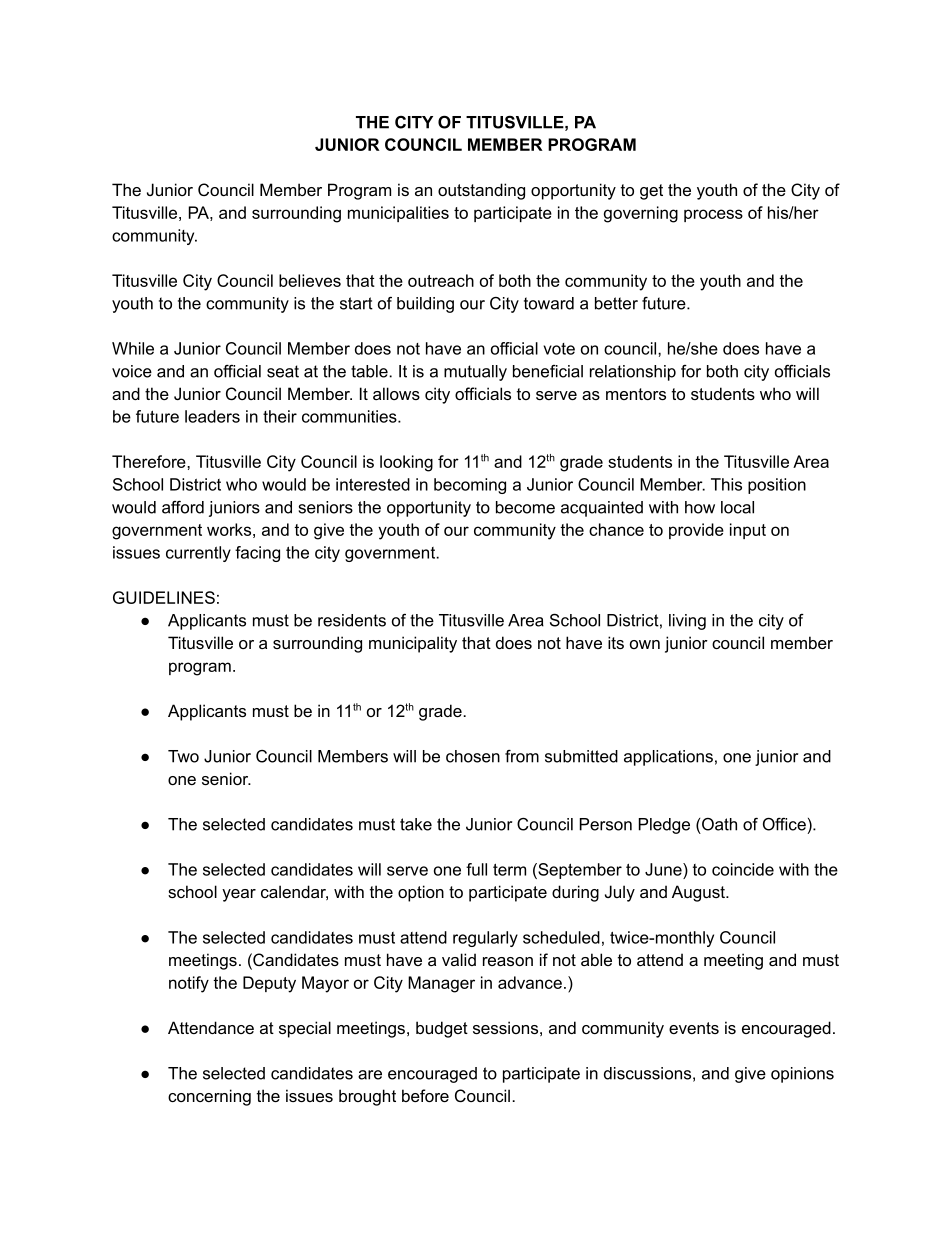  What do you see at coordinates (719, 824) in the screenshot?
I see `Oath` at bounding box center [719, 824].
